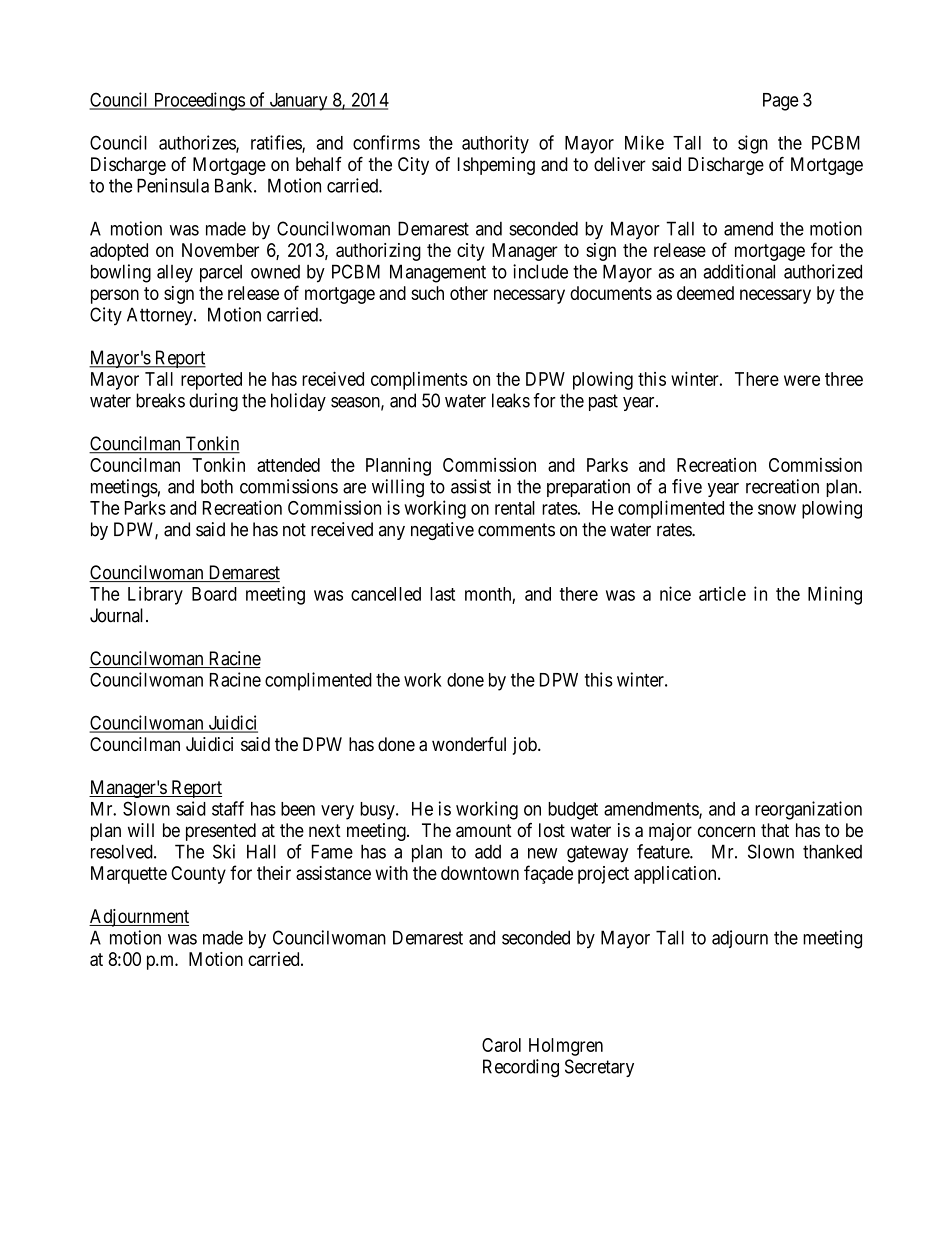  What do you see at coordinates (781, 102) in the screenshot?
I see `Page` at bounding box center [781, 102].
